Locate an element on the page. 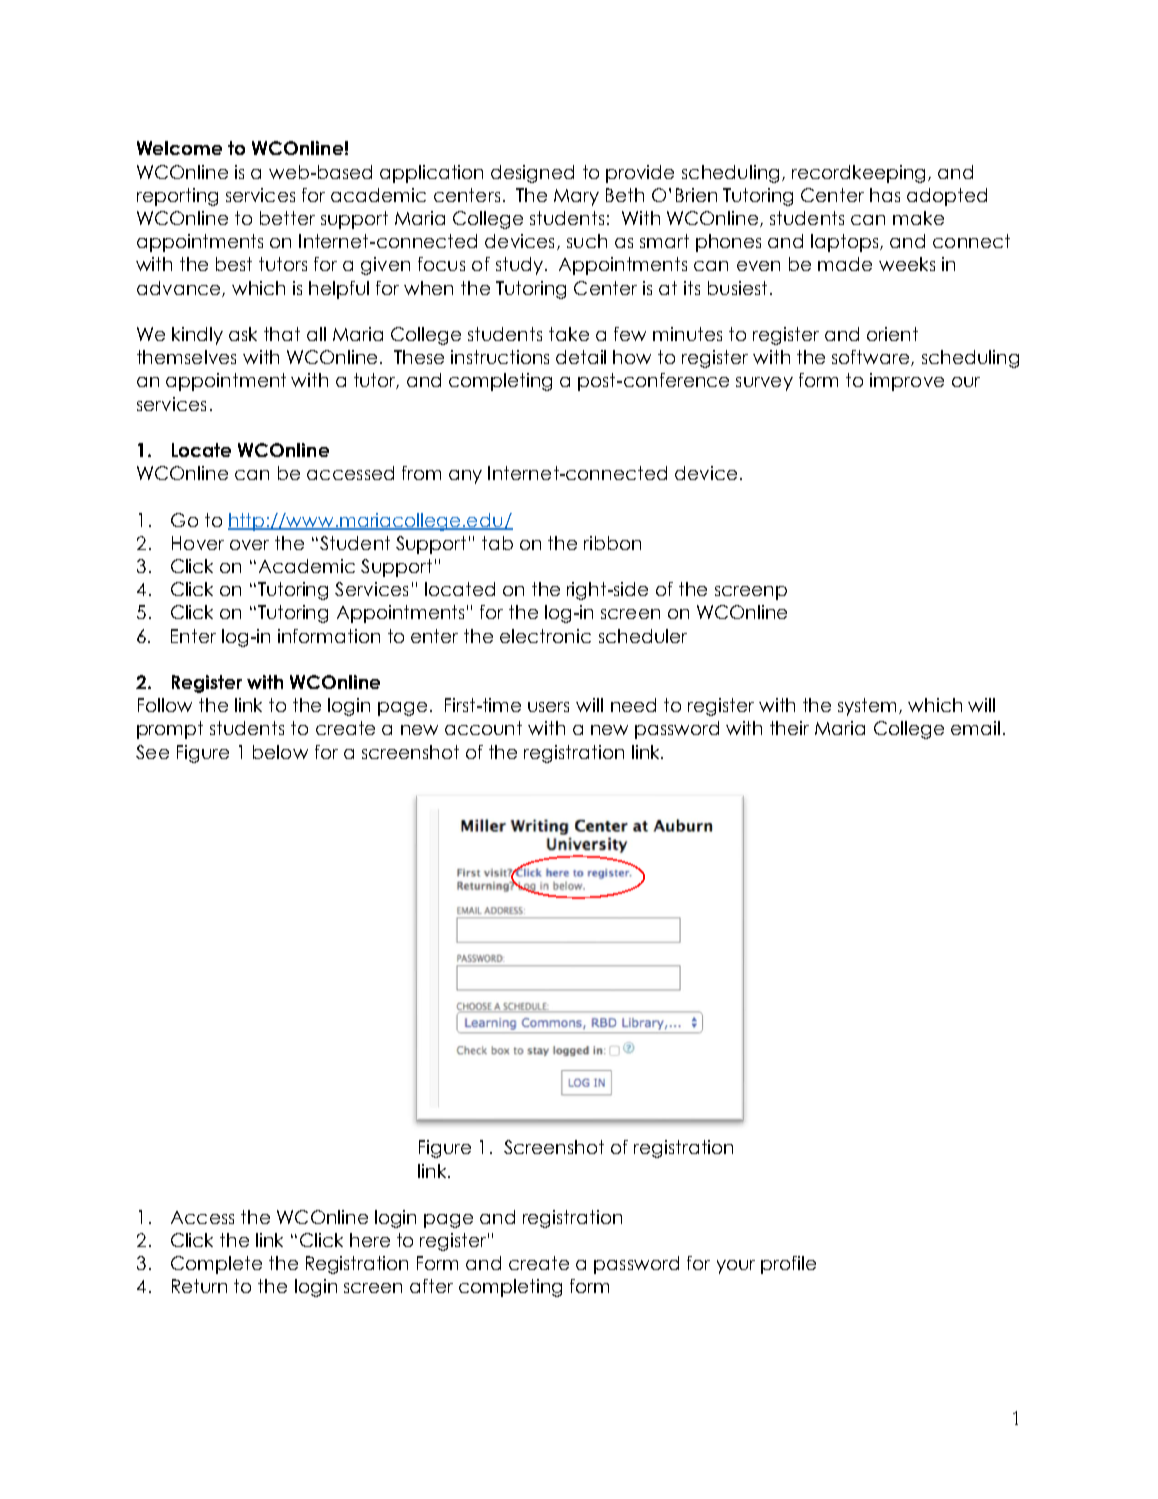 Image resolution: width=1158 pixels, height=1499 pixels. Complete is located at coordinates (216, 1265).
